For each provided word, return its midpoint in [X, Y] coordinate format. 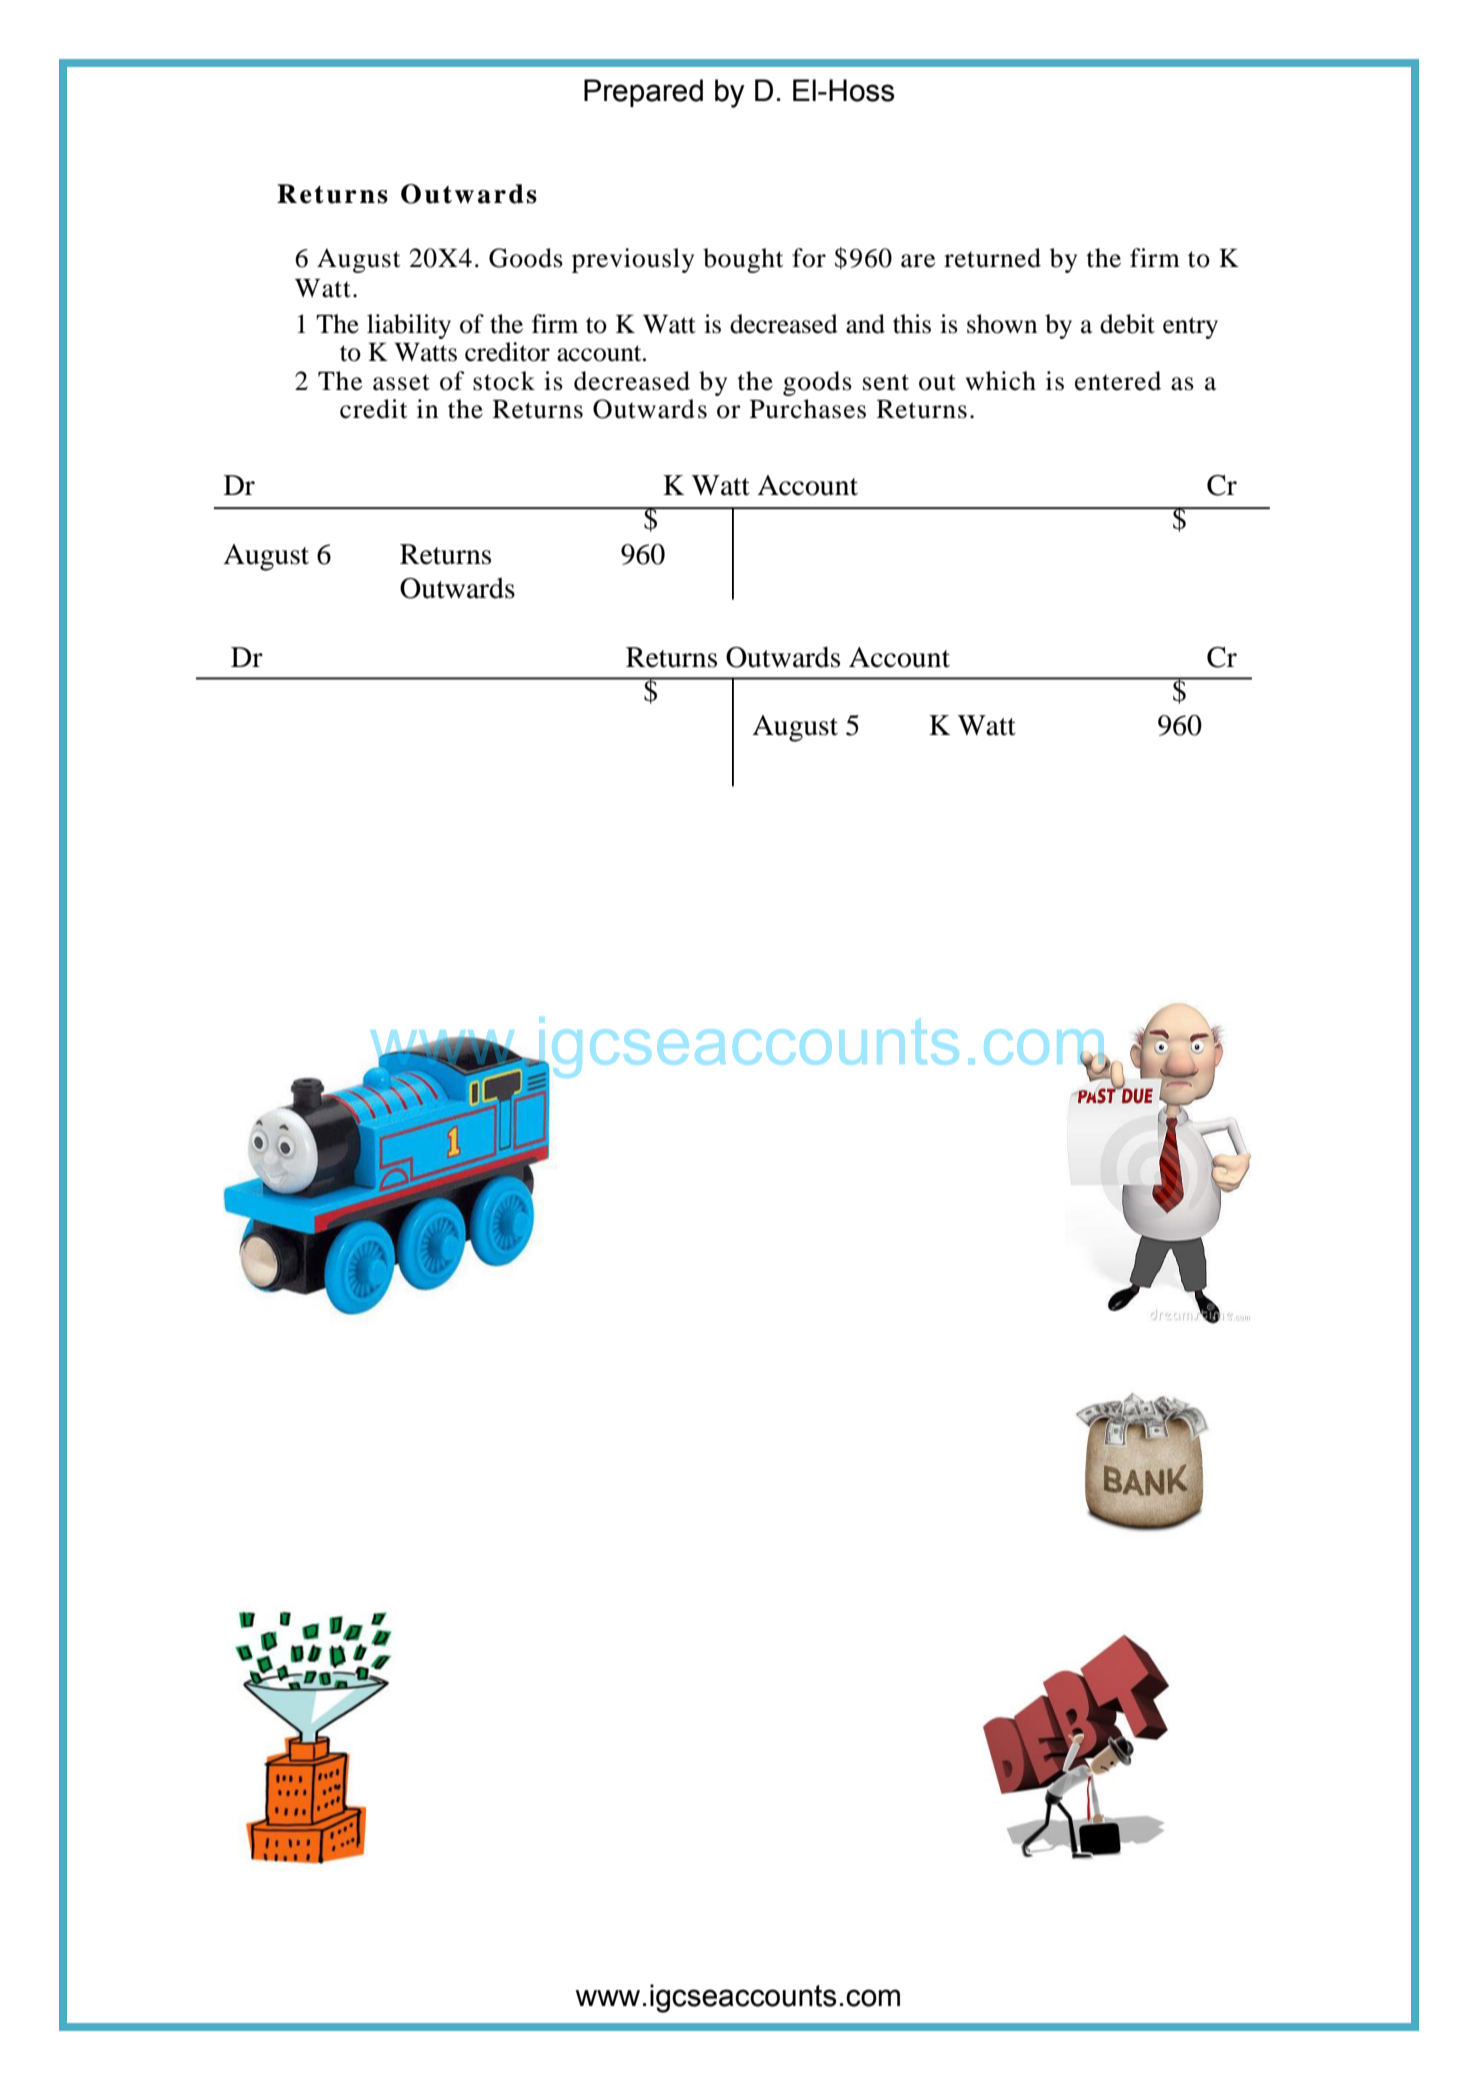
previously [633, 260]
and [865, 324]
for [809, 258]
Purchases [808, 409]
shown [1002, 324]
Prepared [643, 93]
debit [1127, 324]
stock [504, 381]
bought [743, 260]
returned [992, 258]
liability [409, 326]
